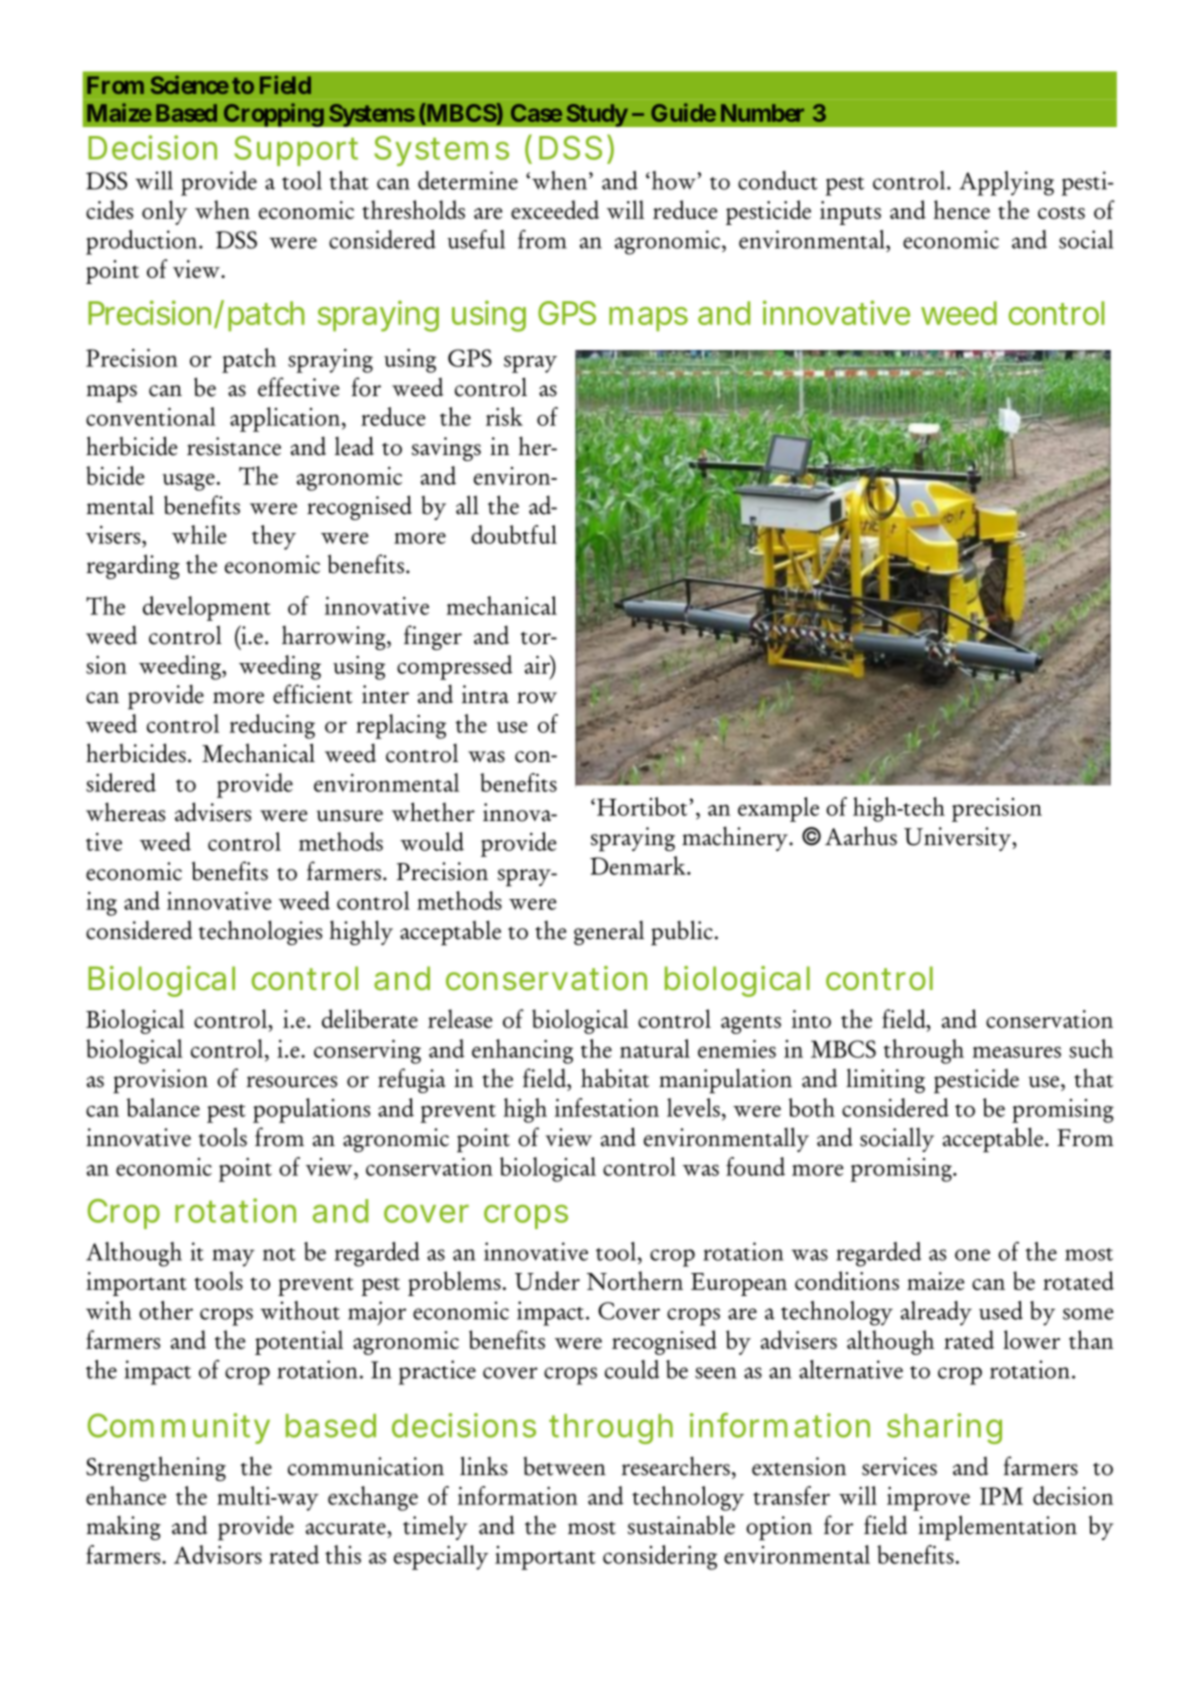 The height and width of the screenshot is (1697, 1199). I want to click on implementation, so click(997, 1528).
